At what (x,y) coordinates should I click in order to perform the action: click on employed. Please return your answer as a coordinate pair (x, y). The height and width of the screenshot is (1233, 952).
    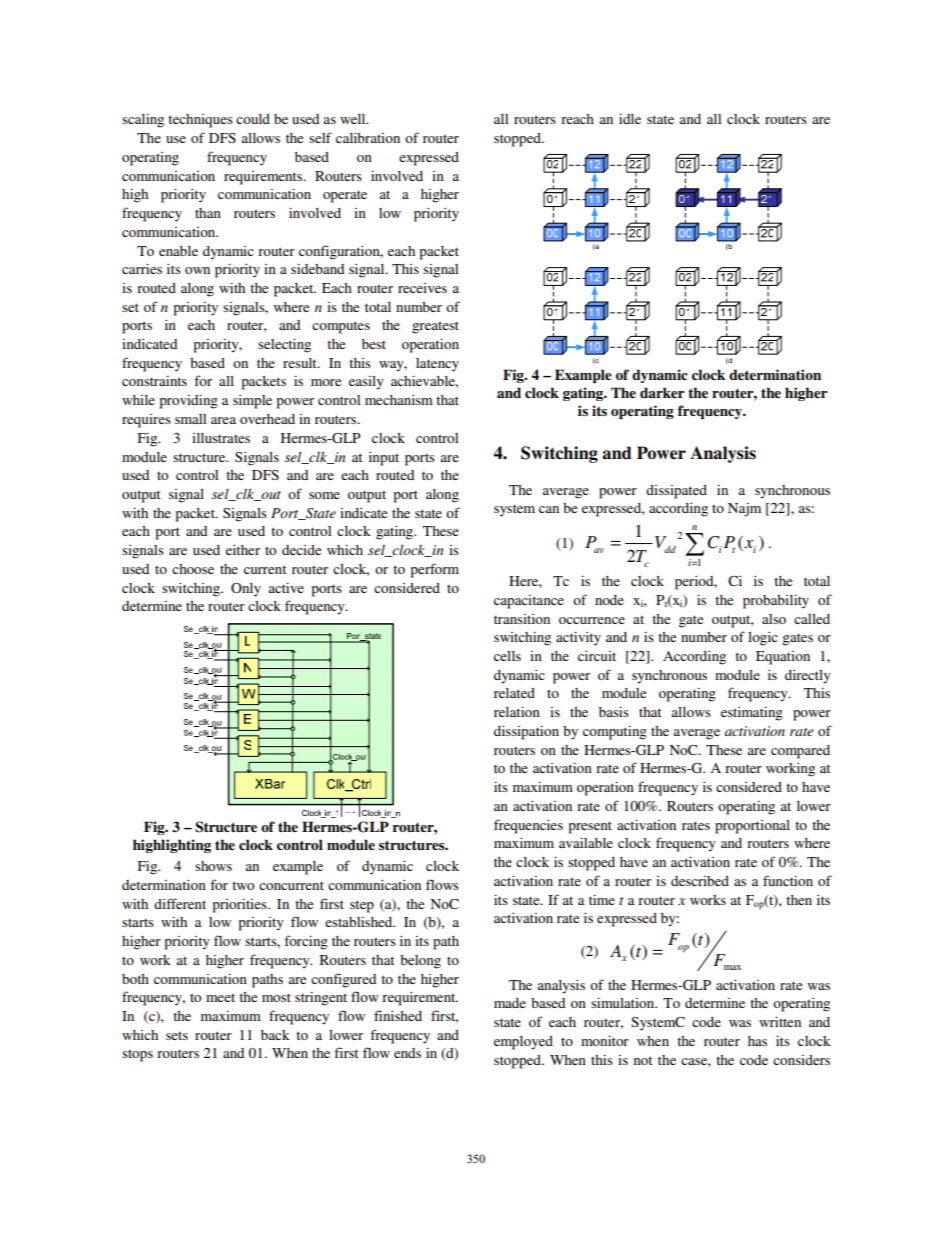
    Looking at the image, I should click on (523, 1043).
